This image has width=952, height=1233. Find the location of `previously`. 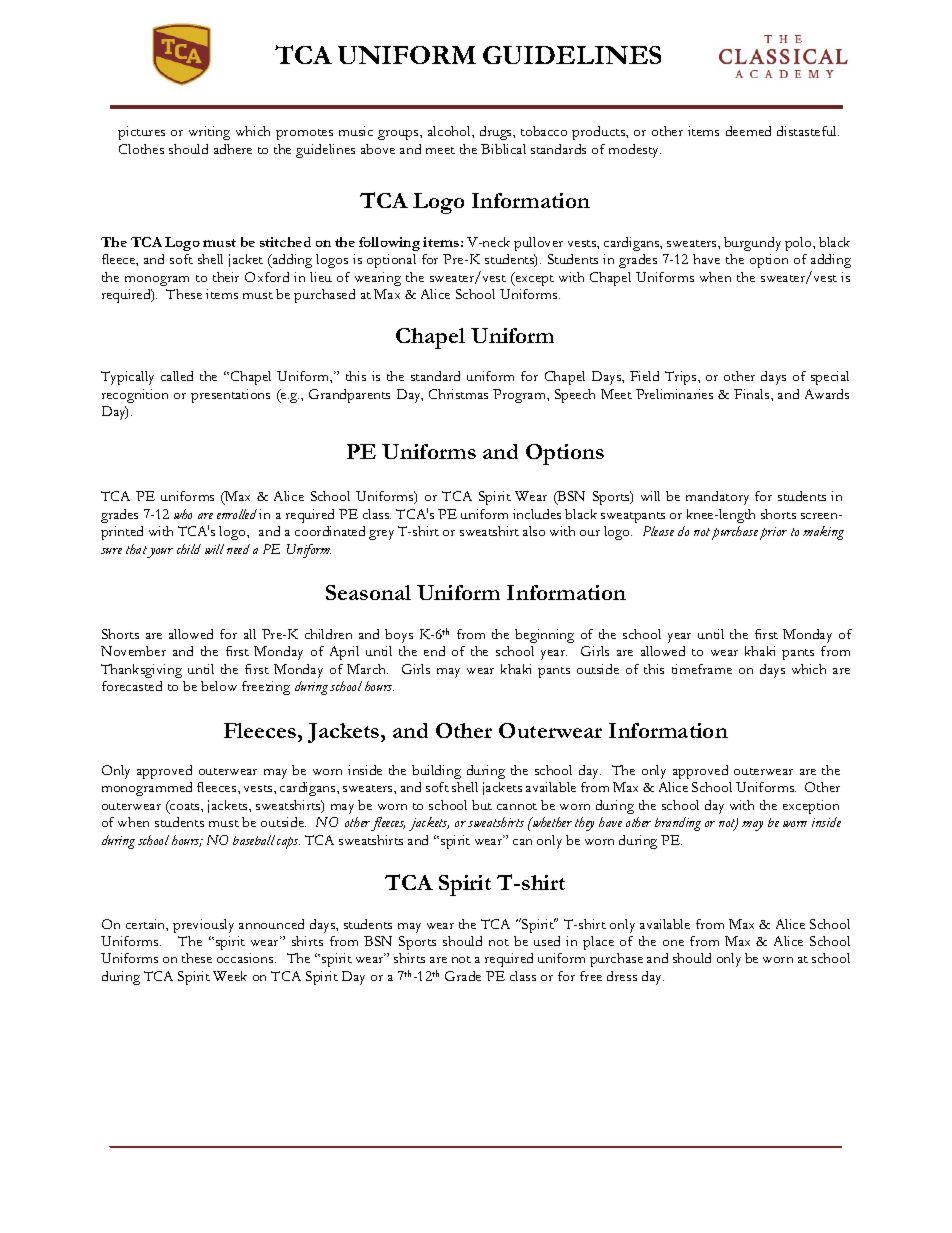

previously is located at coordinates (203, 926).
